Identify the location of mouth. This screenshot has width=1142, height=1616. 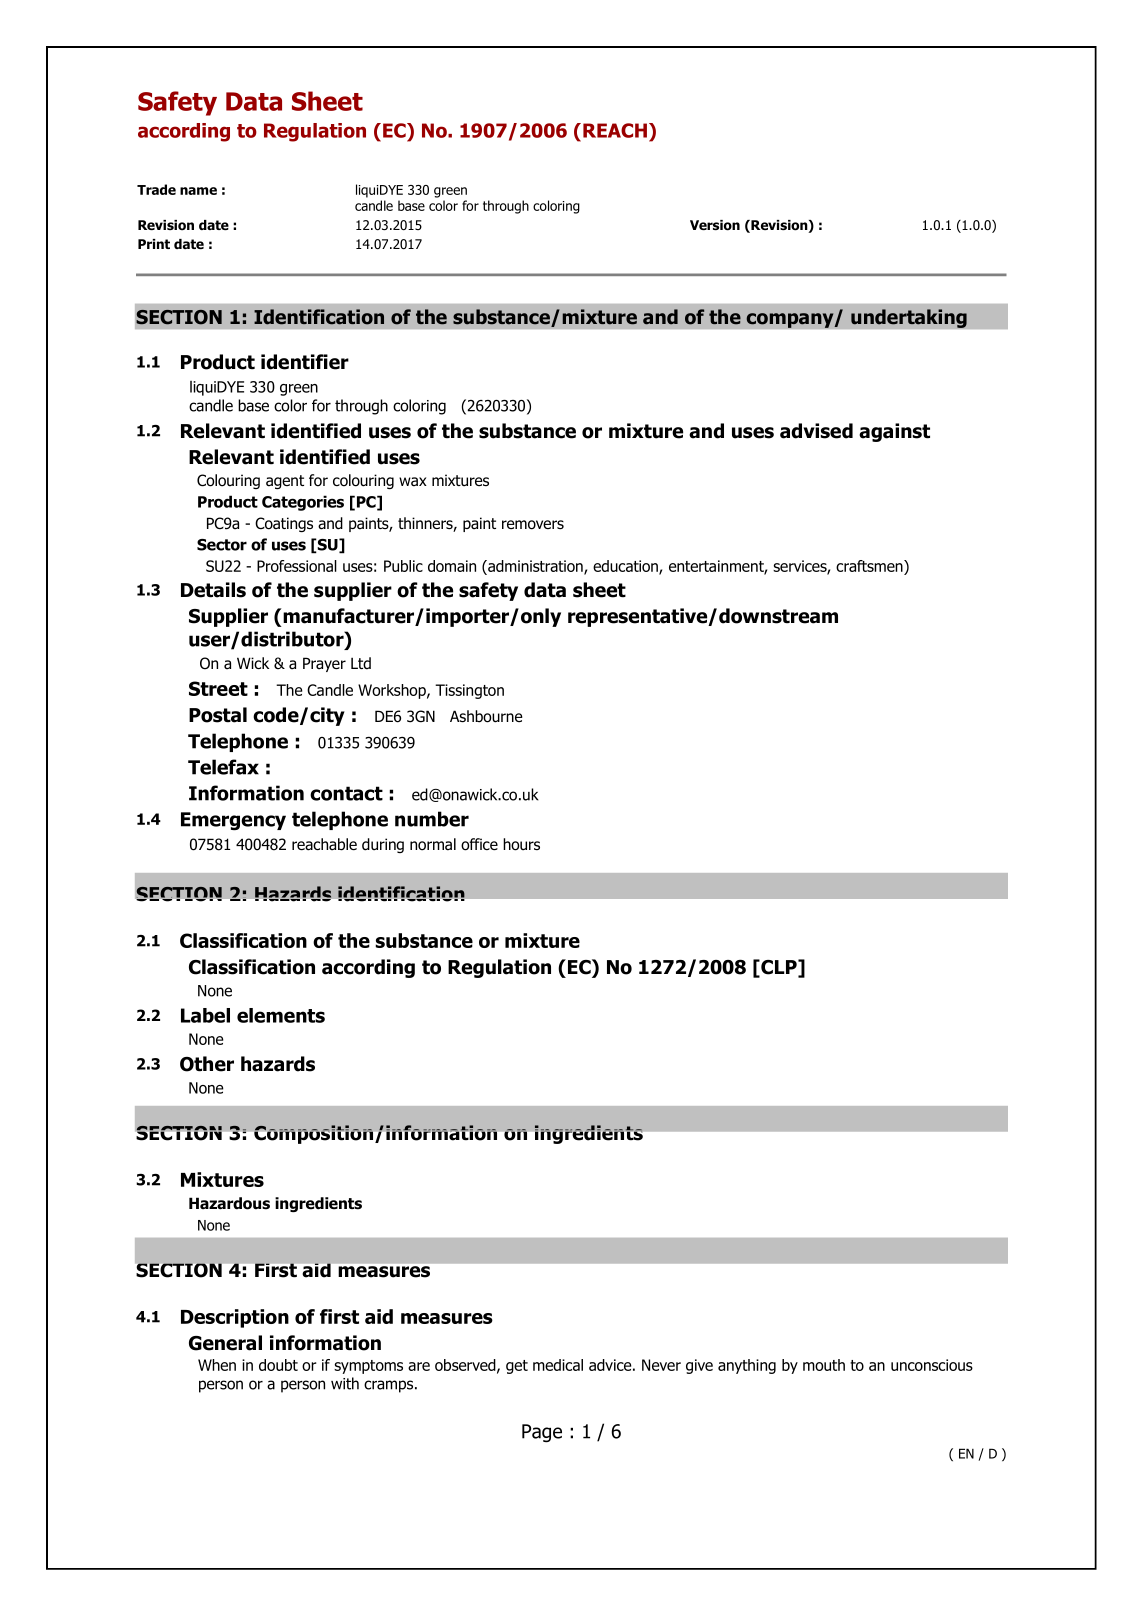
(824, 1365).
